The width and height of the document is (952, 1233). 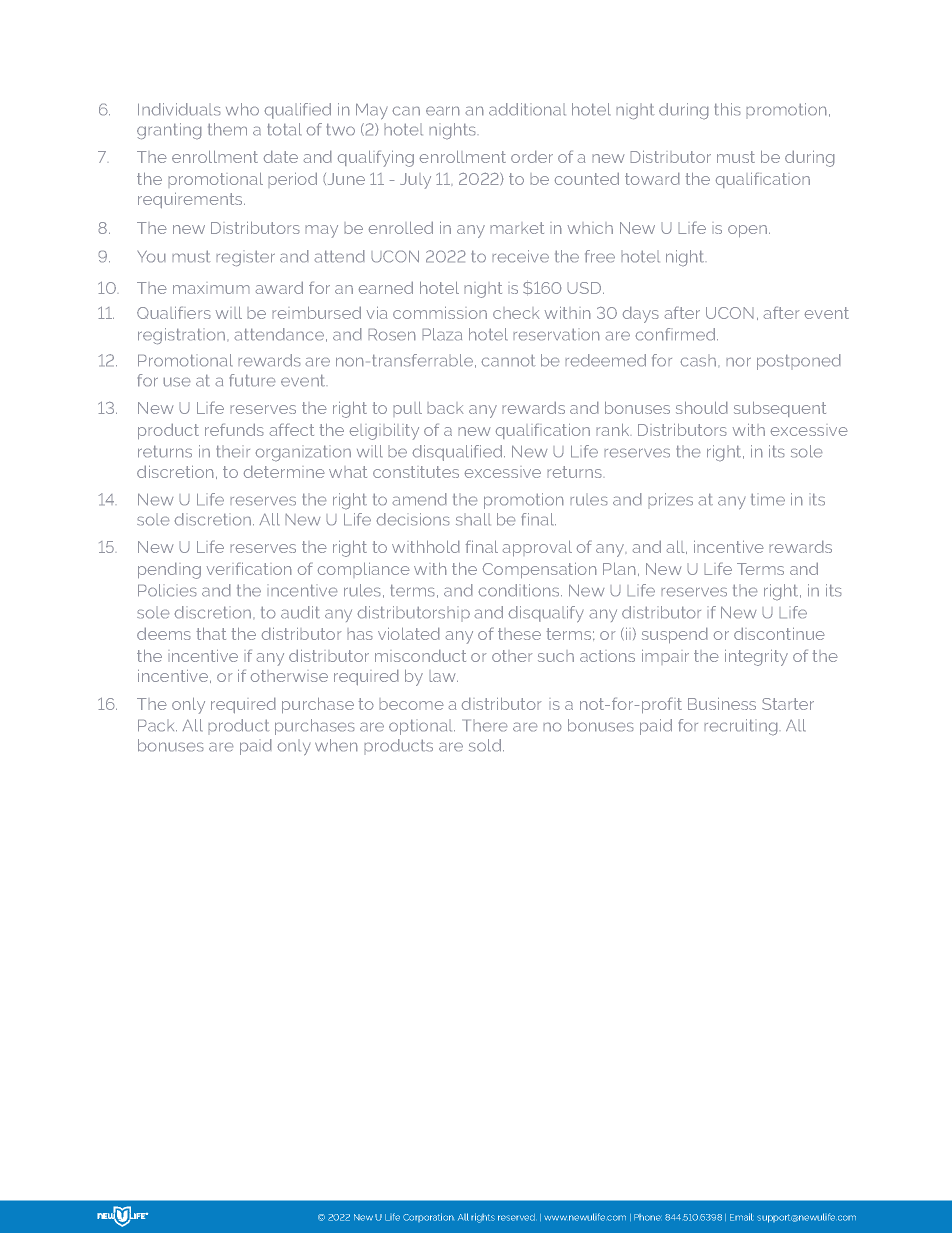 I want to click on reserved, so click(x=516, y=1217).
